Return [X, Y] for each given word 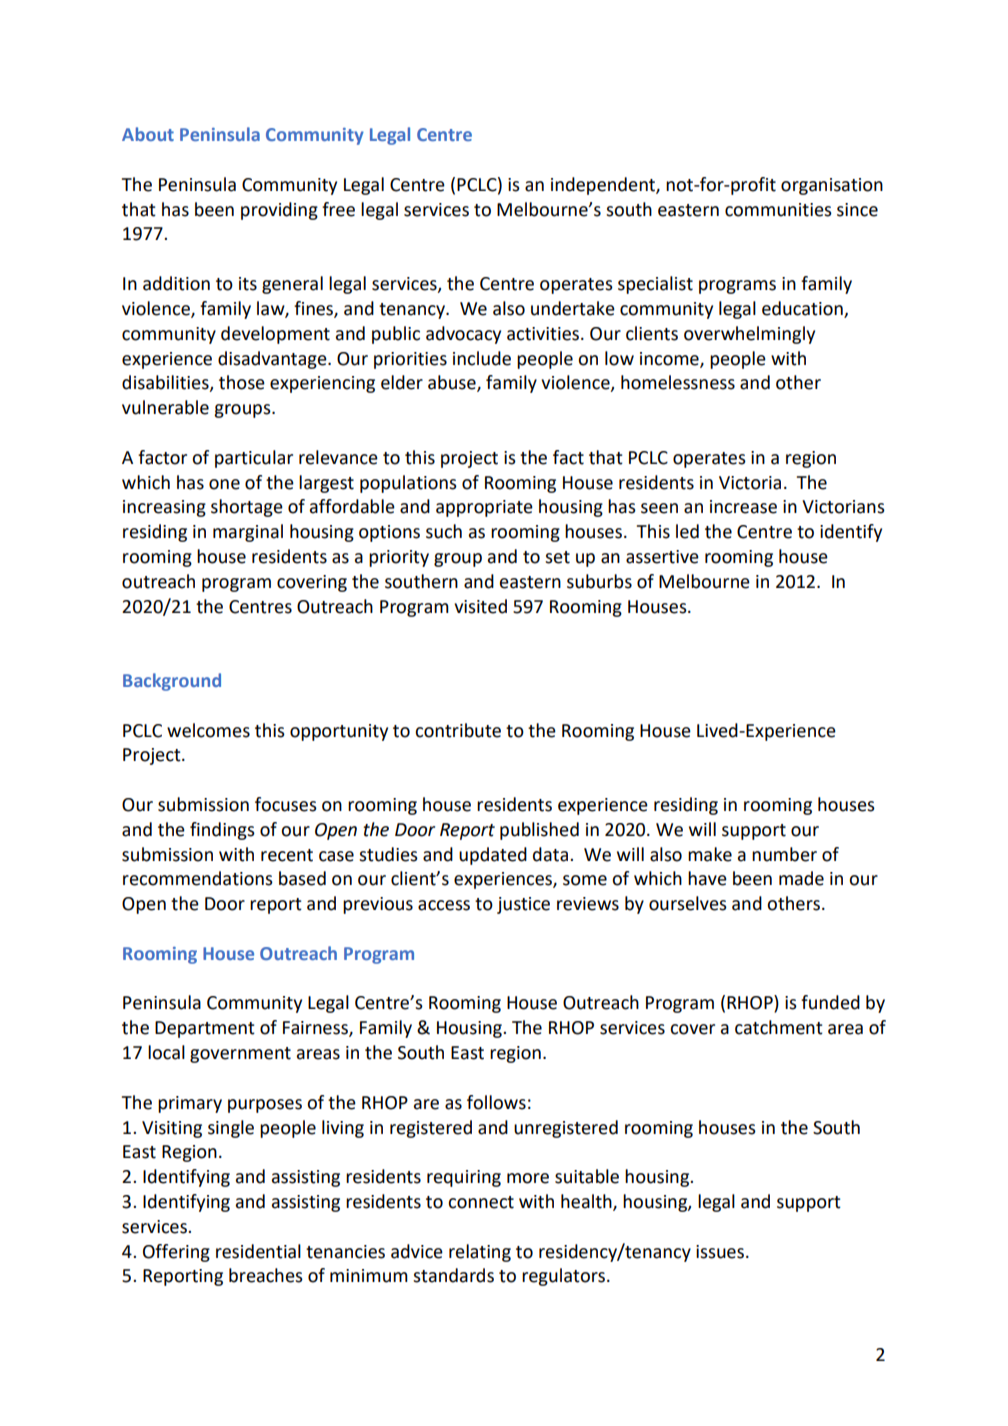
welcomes [208, 730]
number [784, 854]
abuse [453, 383]
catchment [779, 1027]
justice [523, 905]
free [338, 209]
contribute [458, 730]
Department [205, 1029]
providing [279, 211]
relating [480, 1253]
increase [743, 507]
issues [720, 1252]
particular [254, 459]
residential [258, 1251]
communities [778, 210]
